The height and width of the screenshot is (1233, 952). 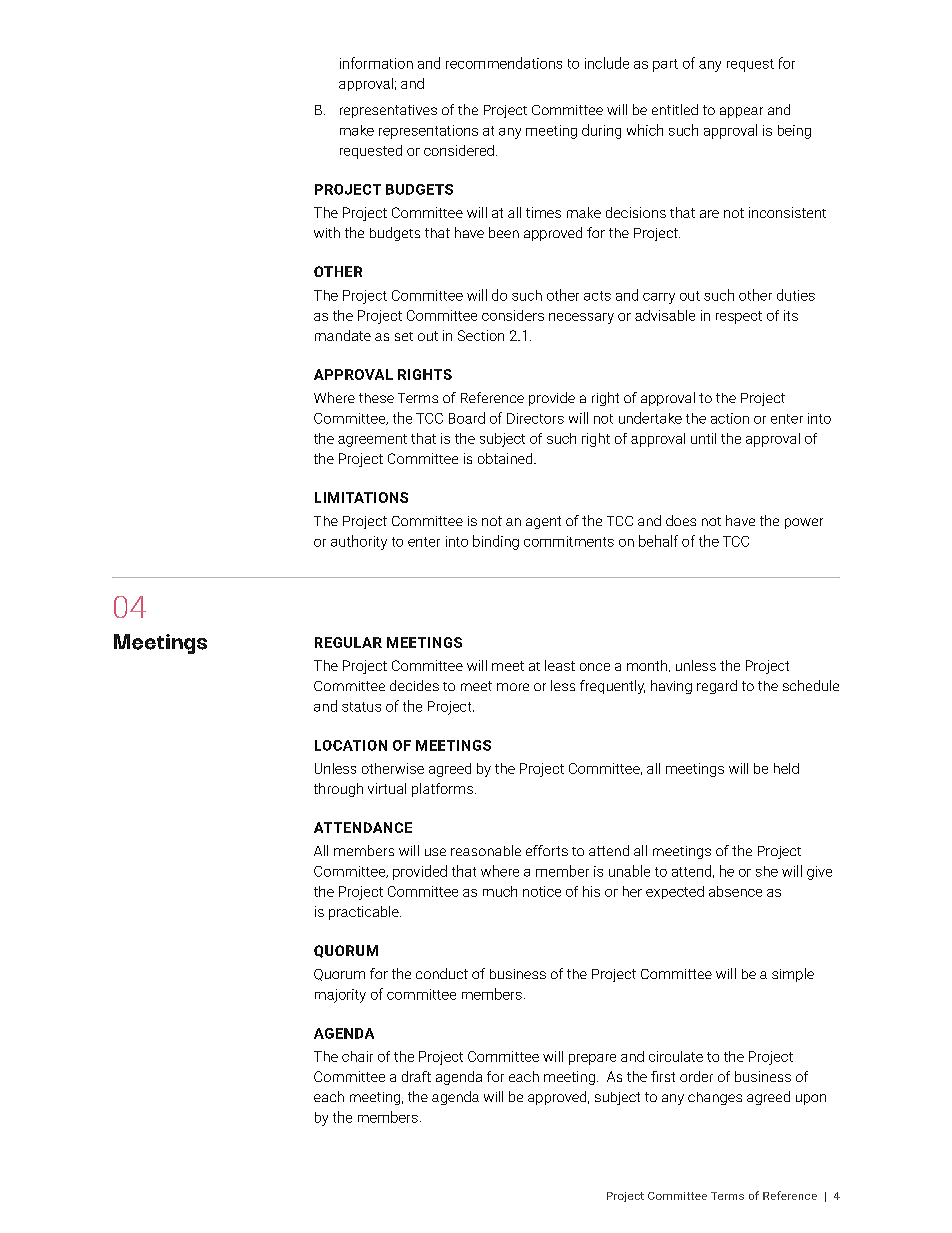 I want to click on prepare, so click(x=592, y=1059).
